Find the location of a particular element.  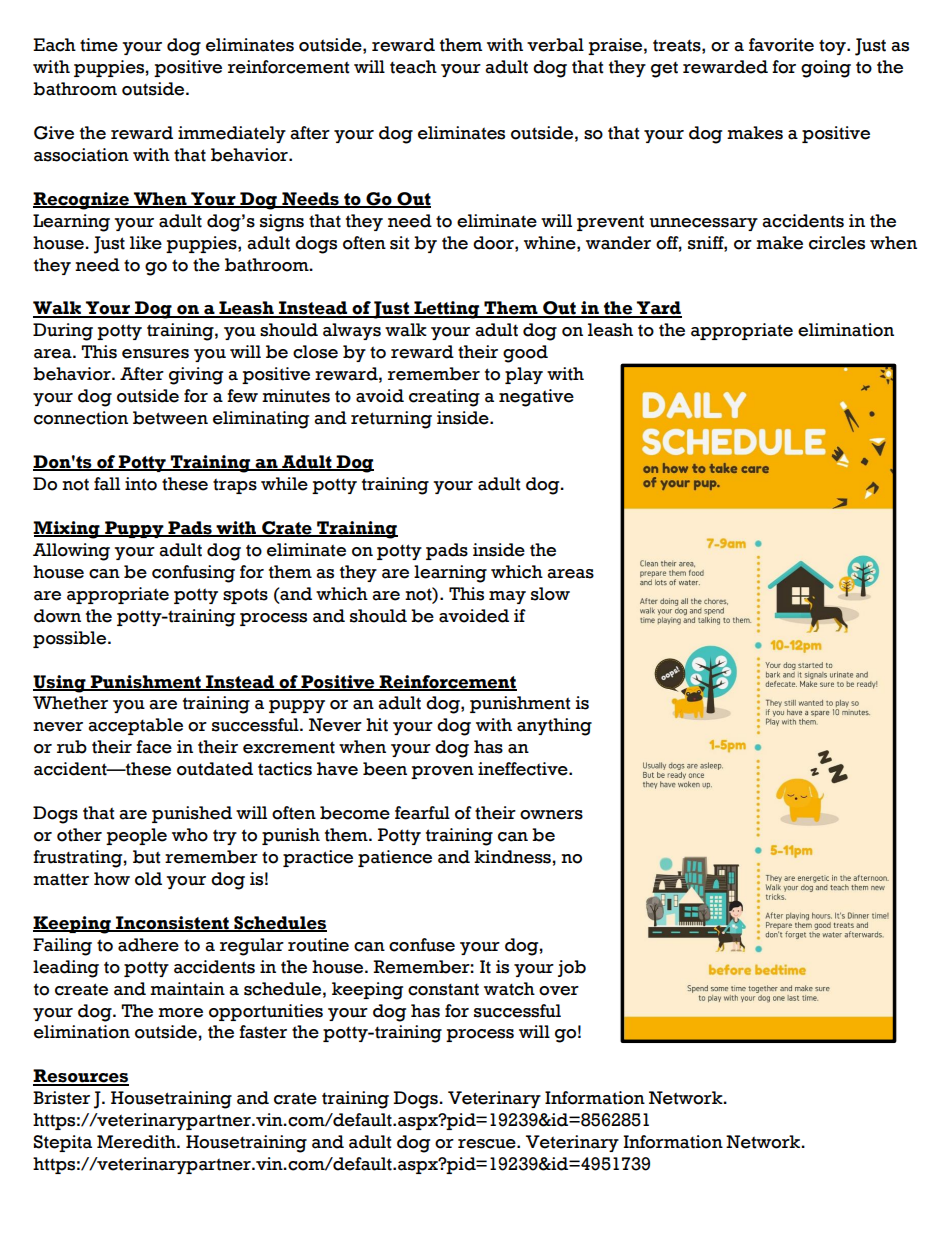

time is located at coordinates (99, 45).
